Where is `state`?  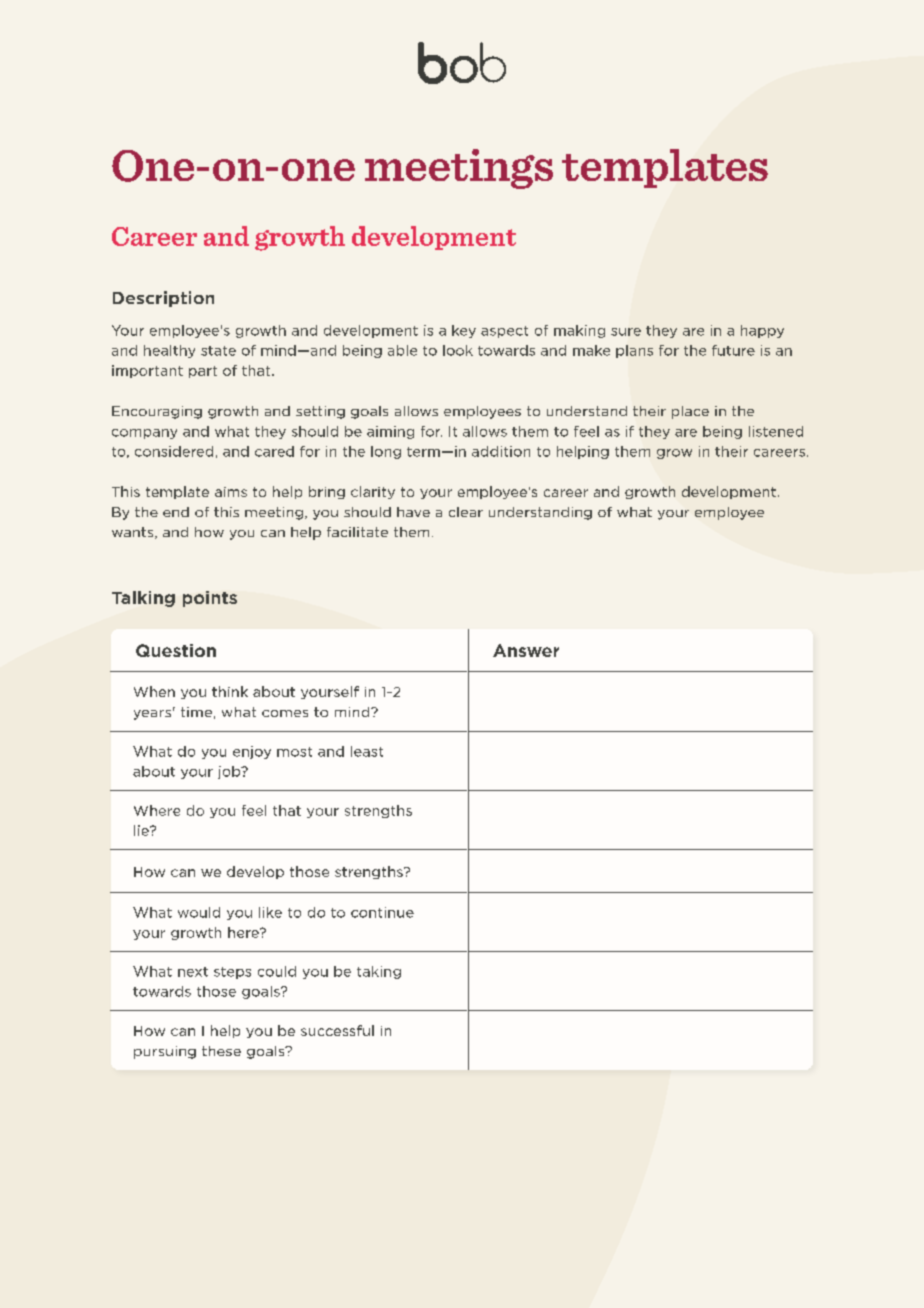
state is located at coordinates (218, 351).
